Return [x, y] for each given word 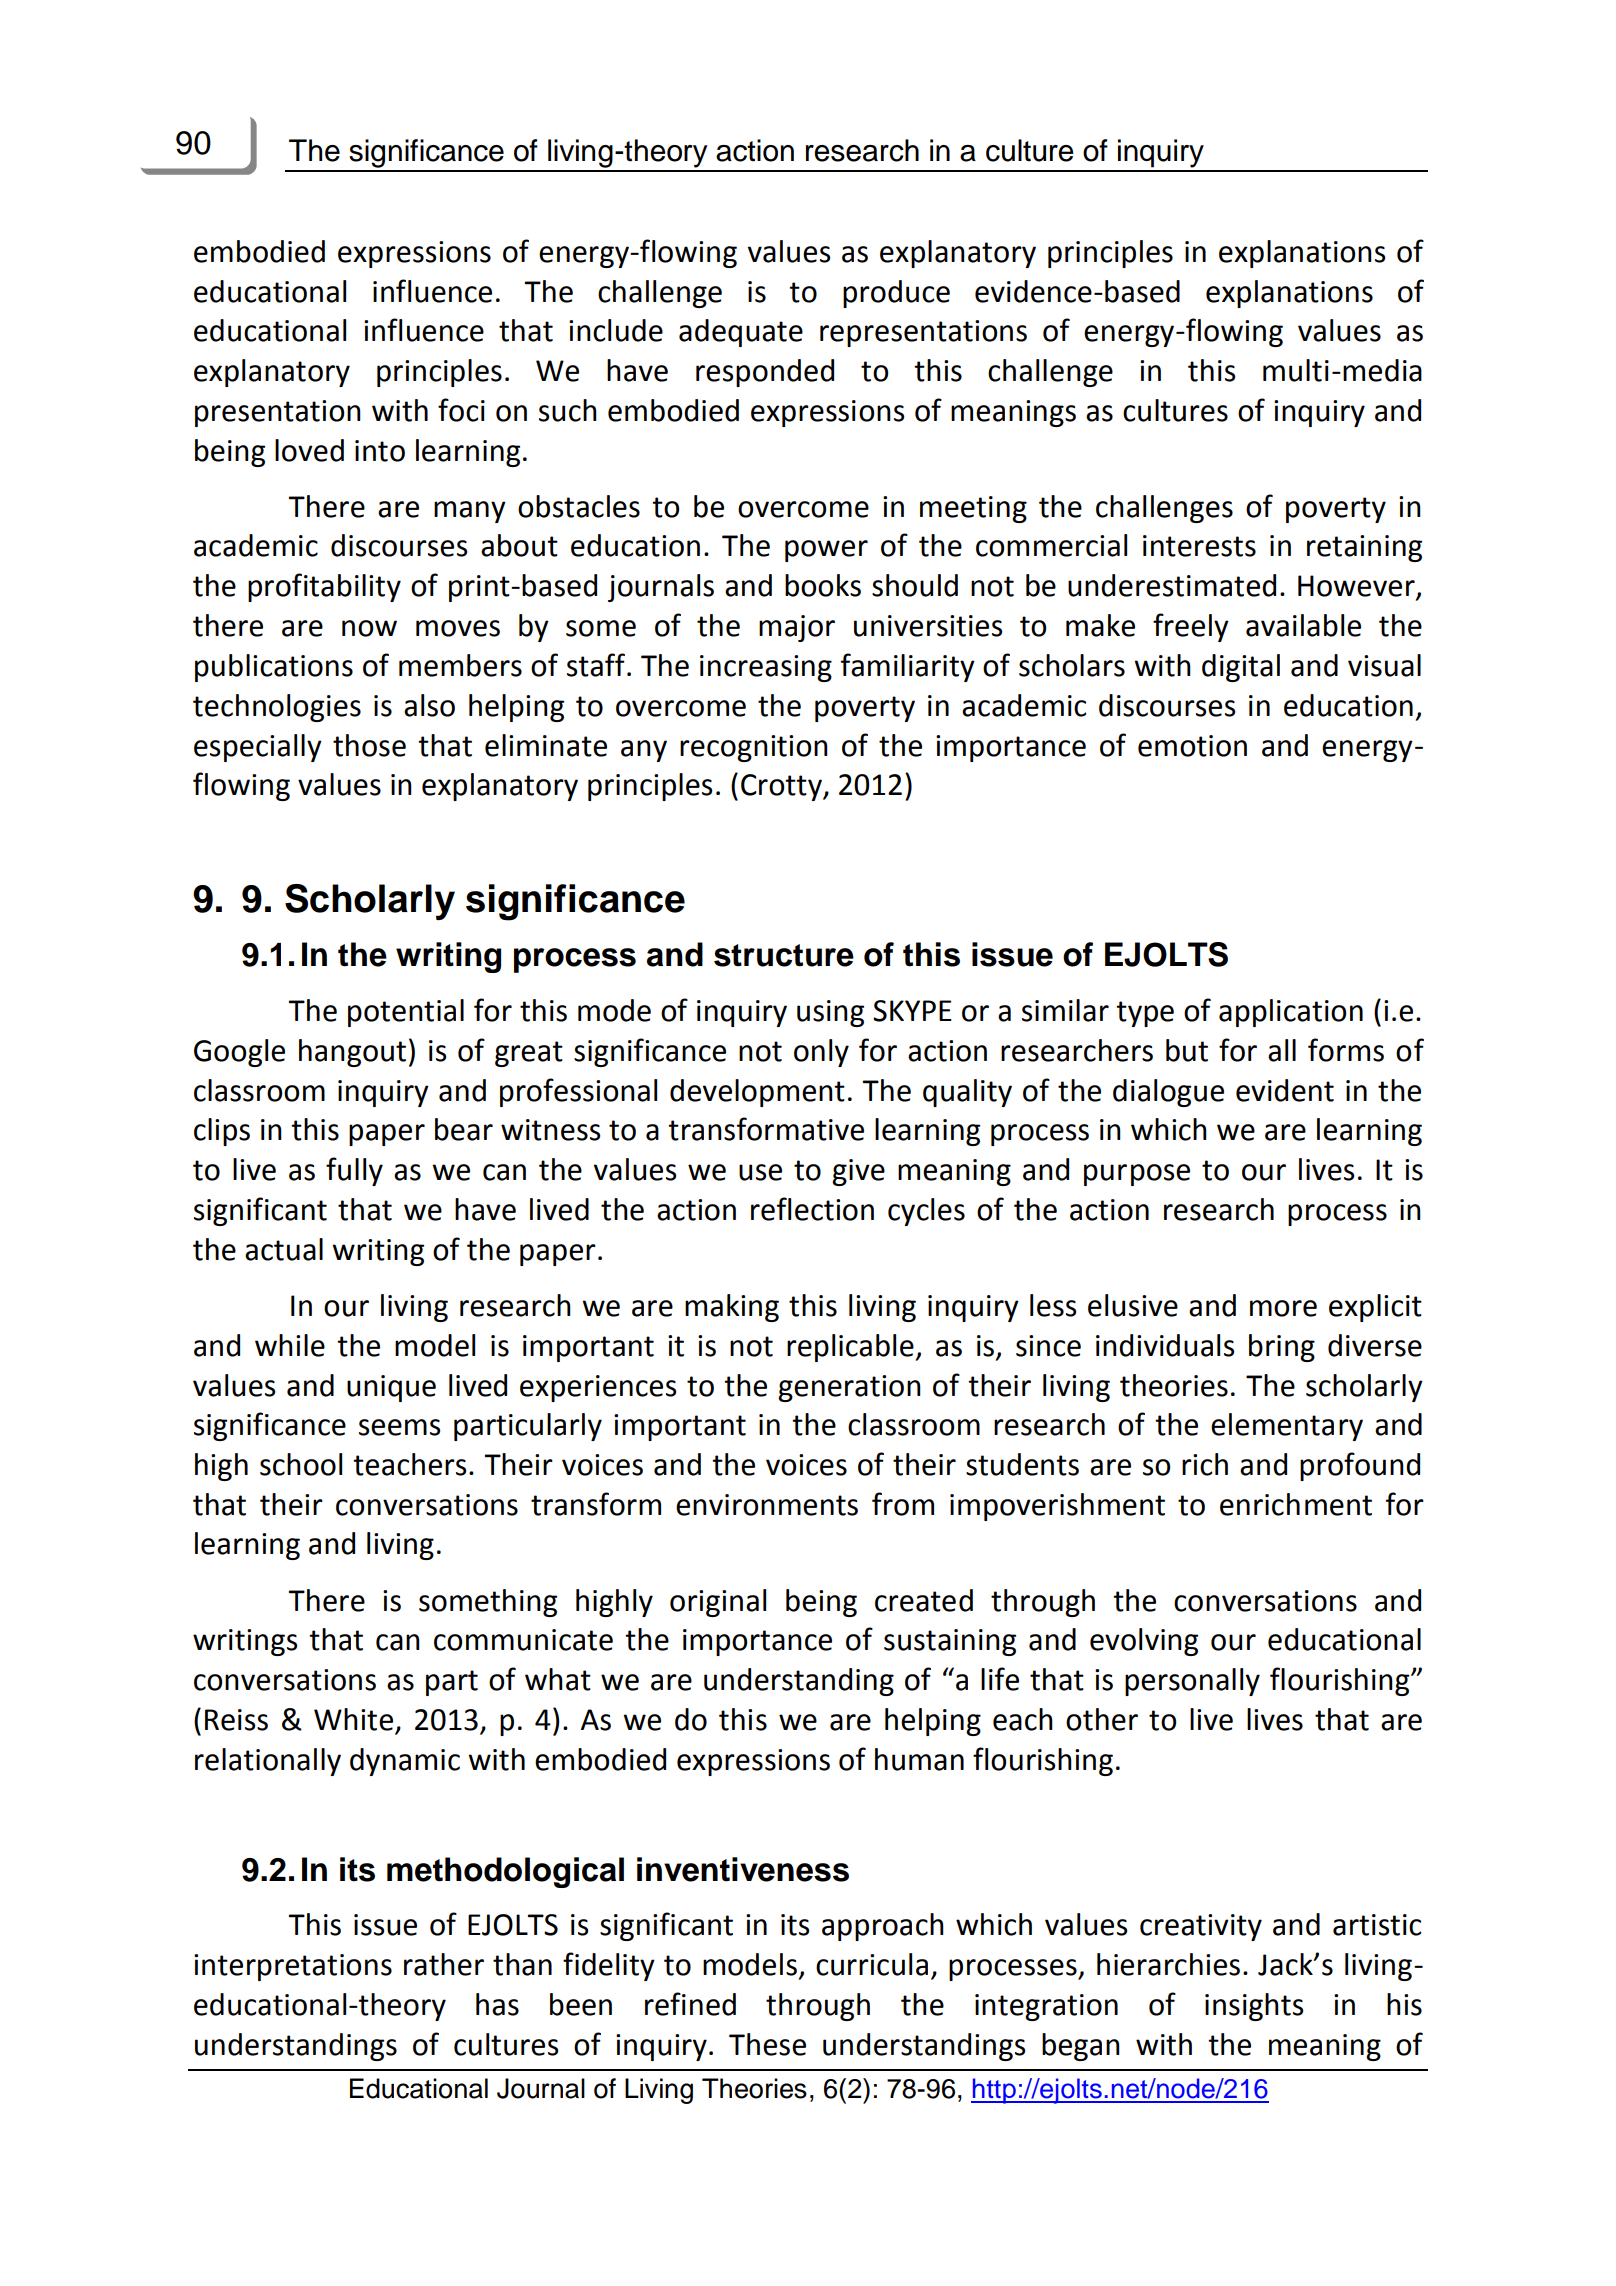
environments [767, 1505]
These [767, 2044]
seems [399, 1427]
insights [1254, 2007]
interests [1199, 546]
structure [784, 955]
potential [406, 1013]
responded [765, 373]
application [1291, 1013]
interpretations [293, 1967]
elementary [1287, 1427]
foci [461, 410]
